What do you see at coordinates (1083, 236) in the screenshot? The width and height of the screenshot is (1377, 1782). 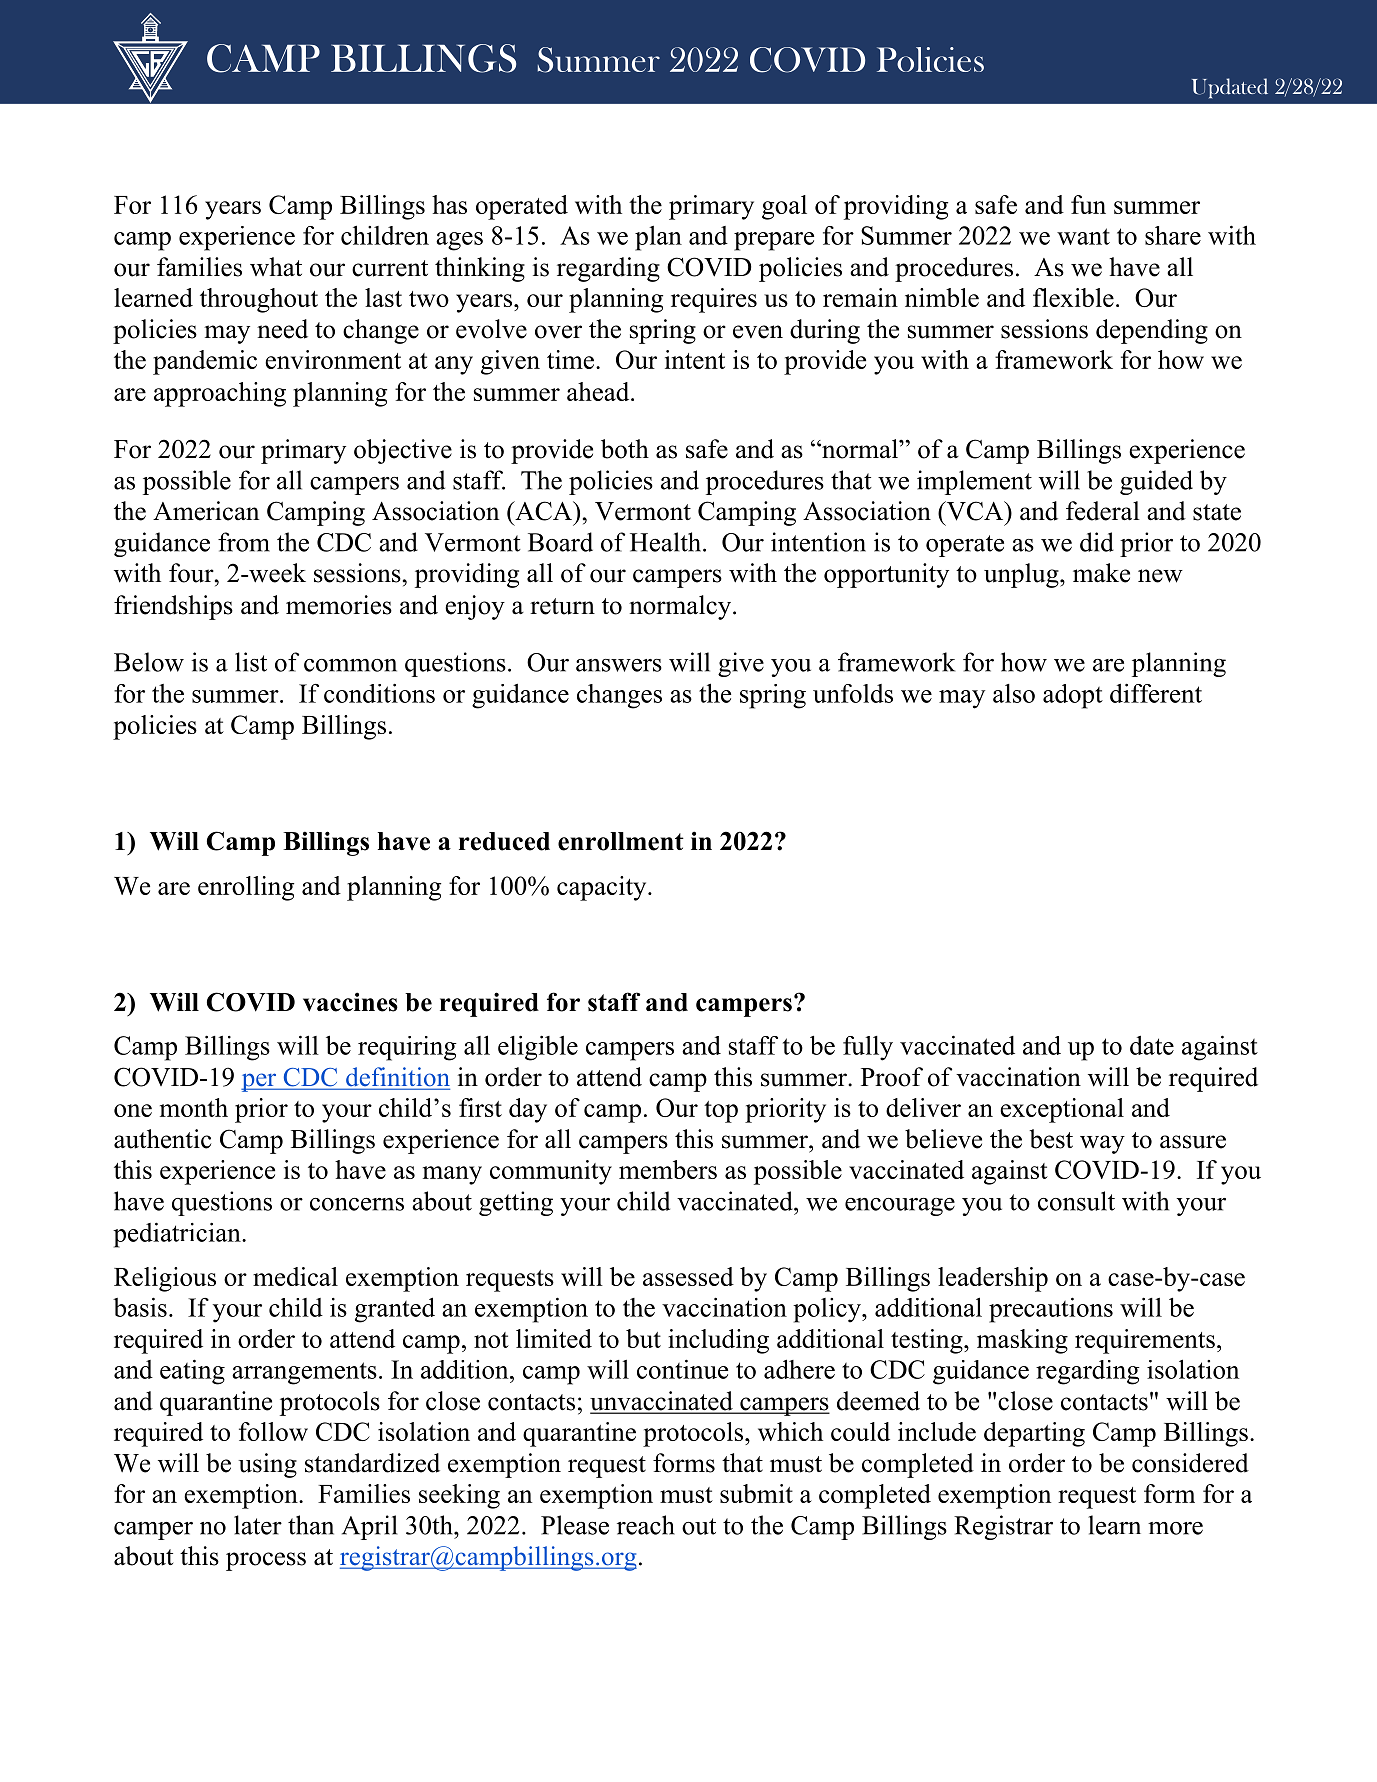 I see `want` at bounding box center [1083, 236].
